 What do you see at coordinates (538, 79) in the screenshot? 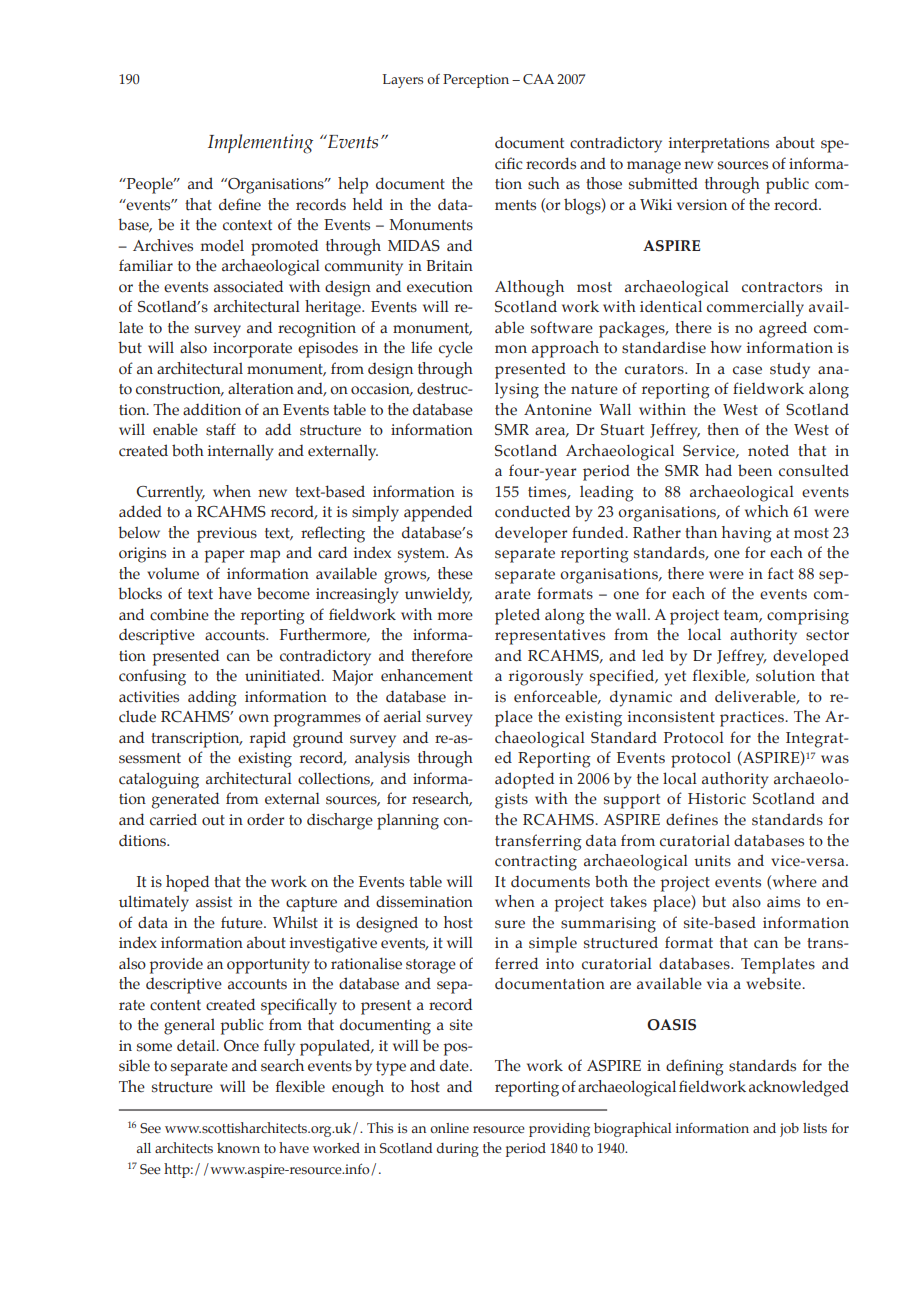
I see `CAA` at bounding box center [538, 79].
